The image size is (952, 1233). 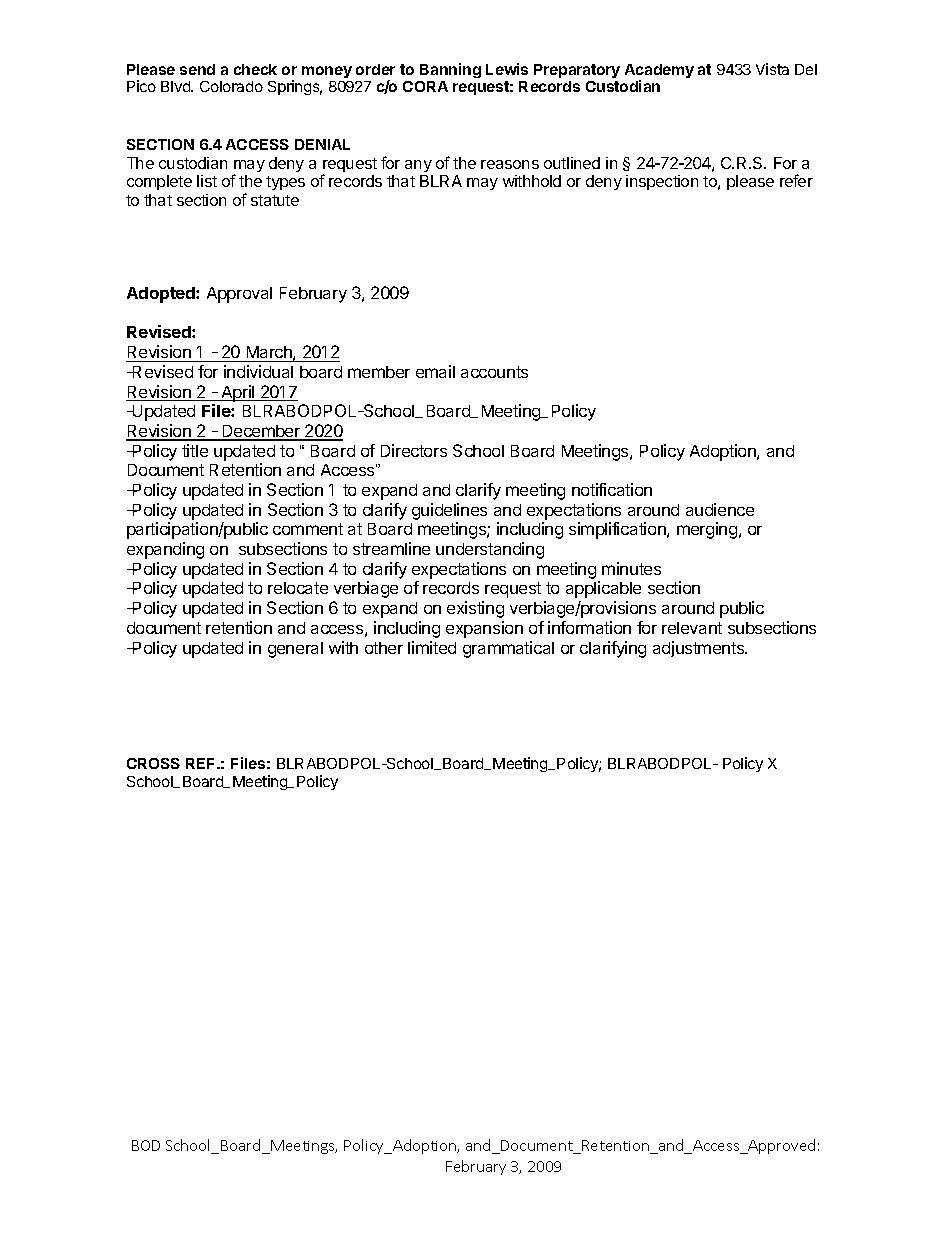 I want to click on CROSS, so click(x=153, y=763).
